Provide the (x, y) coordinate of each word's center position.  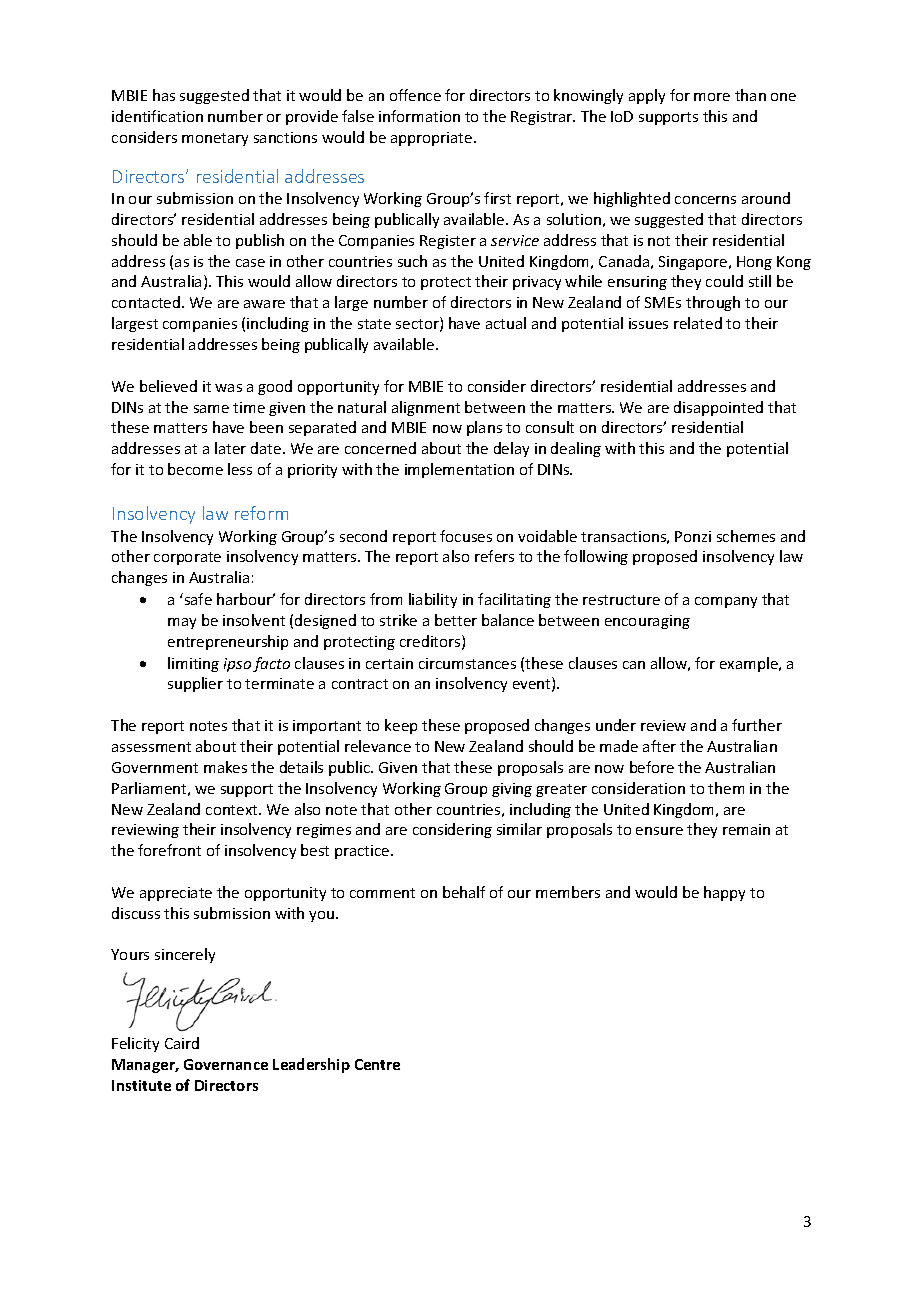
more (712, 97)
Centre (377, 1064)
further (757, 725)
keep (401, 726)
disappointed (718, 408)
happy (724, 893)
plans (484, 428)
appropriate (433, 139)
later (230, 448)
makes (225, 767)
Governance (226, 1064)
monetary (215, 139)
